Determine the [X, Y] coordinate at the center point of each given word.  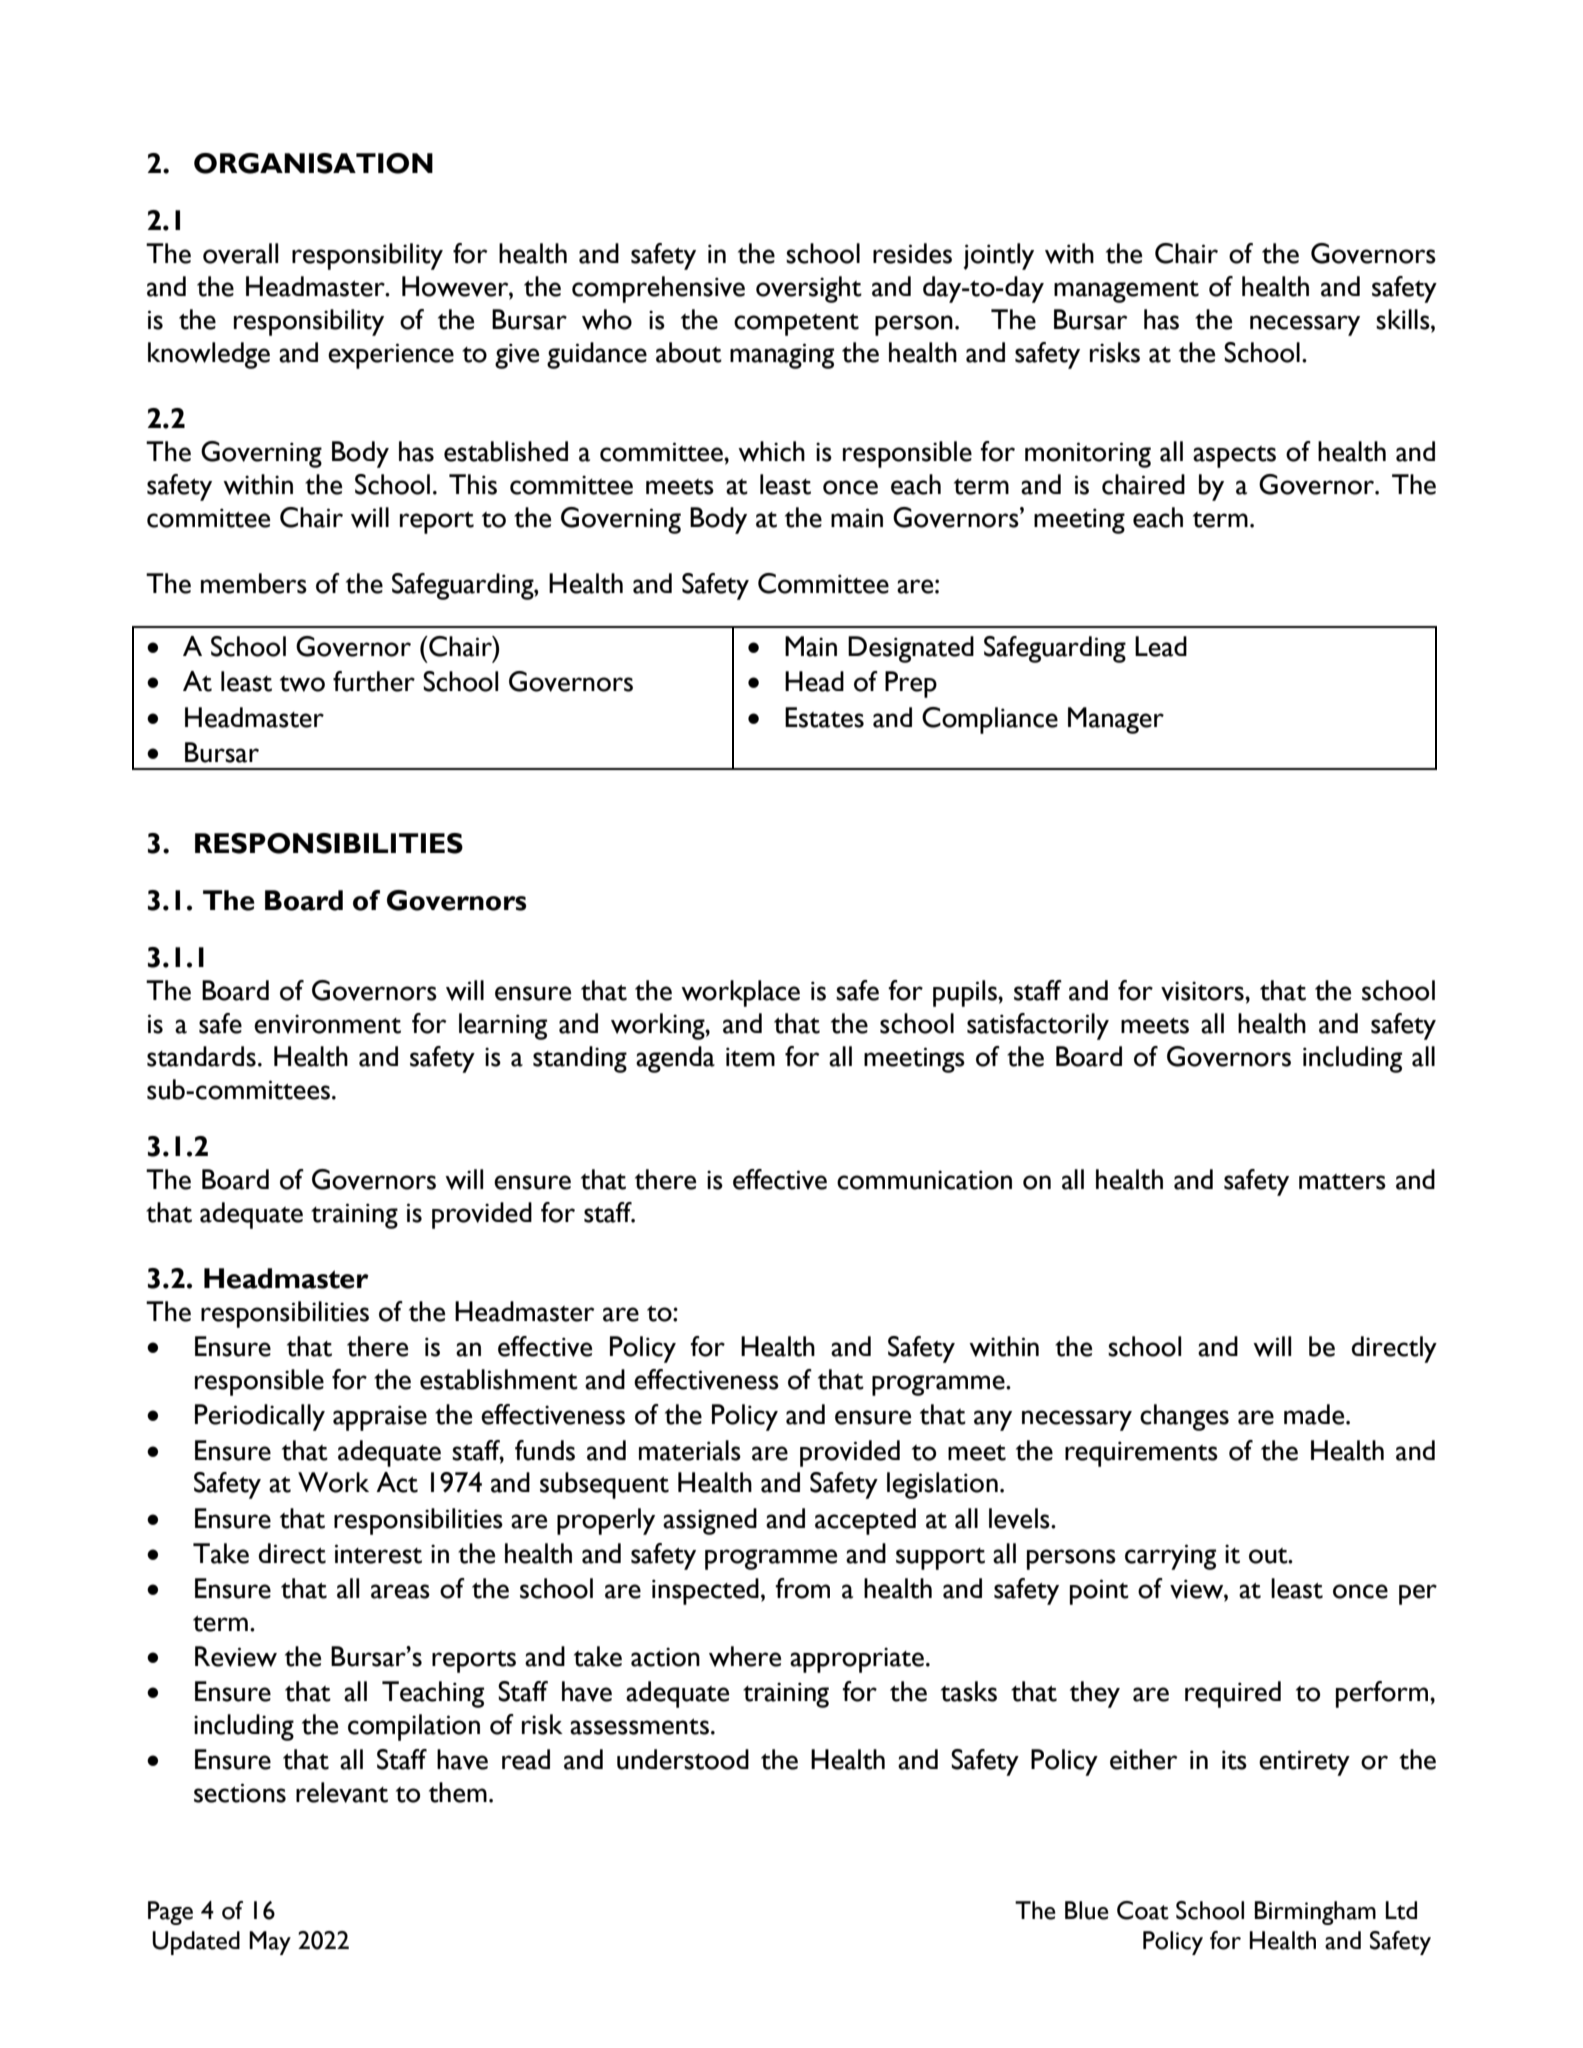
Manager [1116, 720]
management [1126, 292]
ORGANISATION [313, 163]
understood [683, 1759]
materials [690, 1450]
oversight [809, 289]
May [270, 1943]
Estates [824, 717]
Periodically [260, 1417]
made [1315, 1414]
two [302, 684]
